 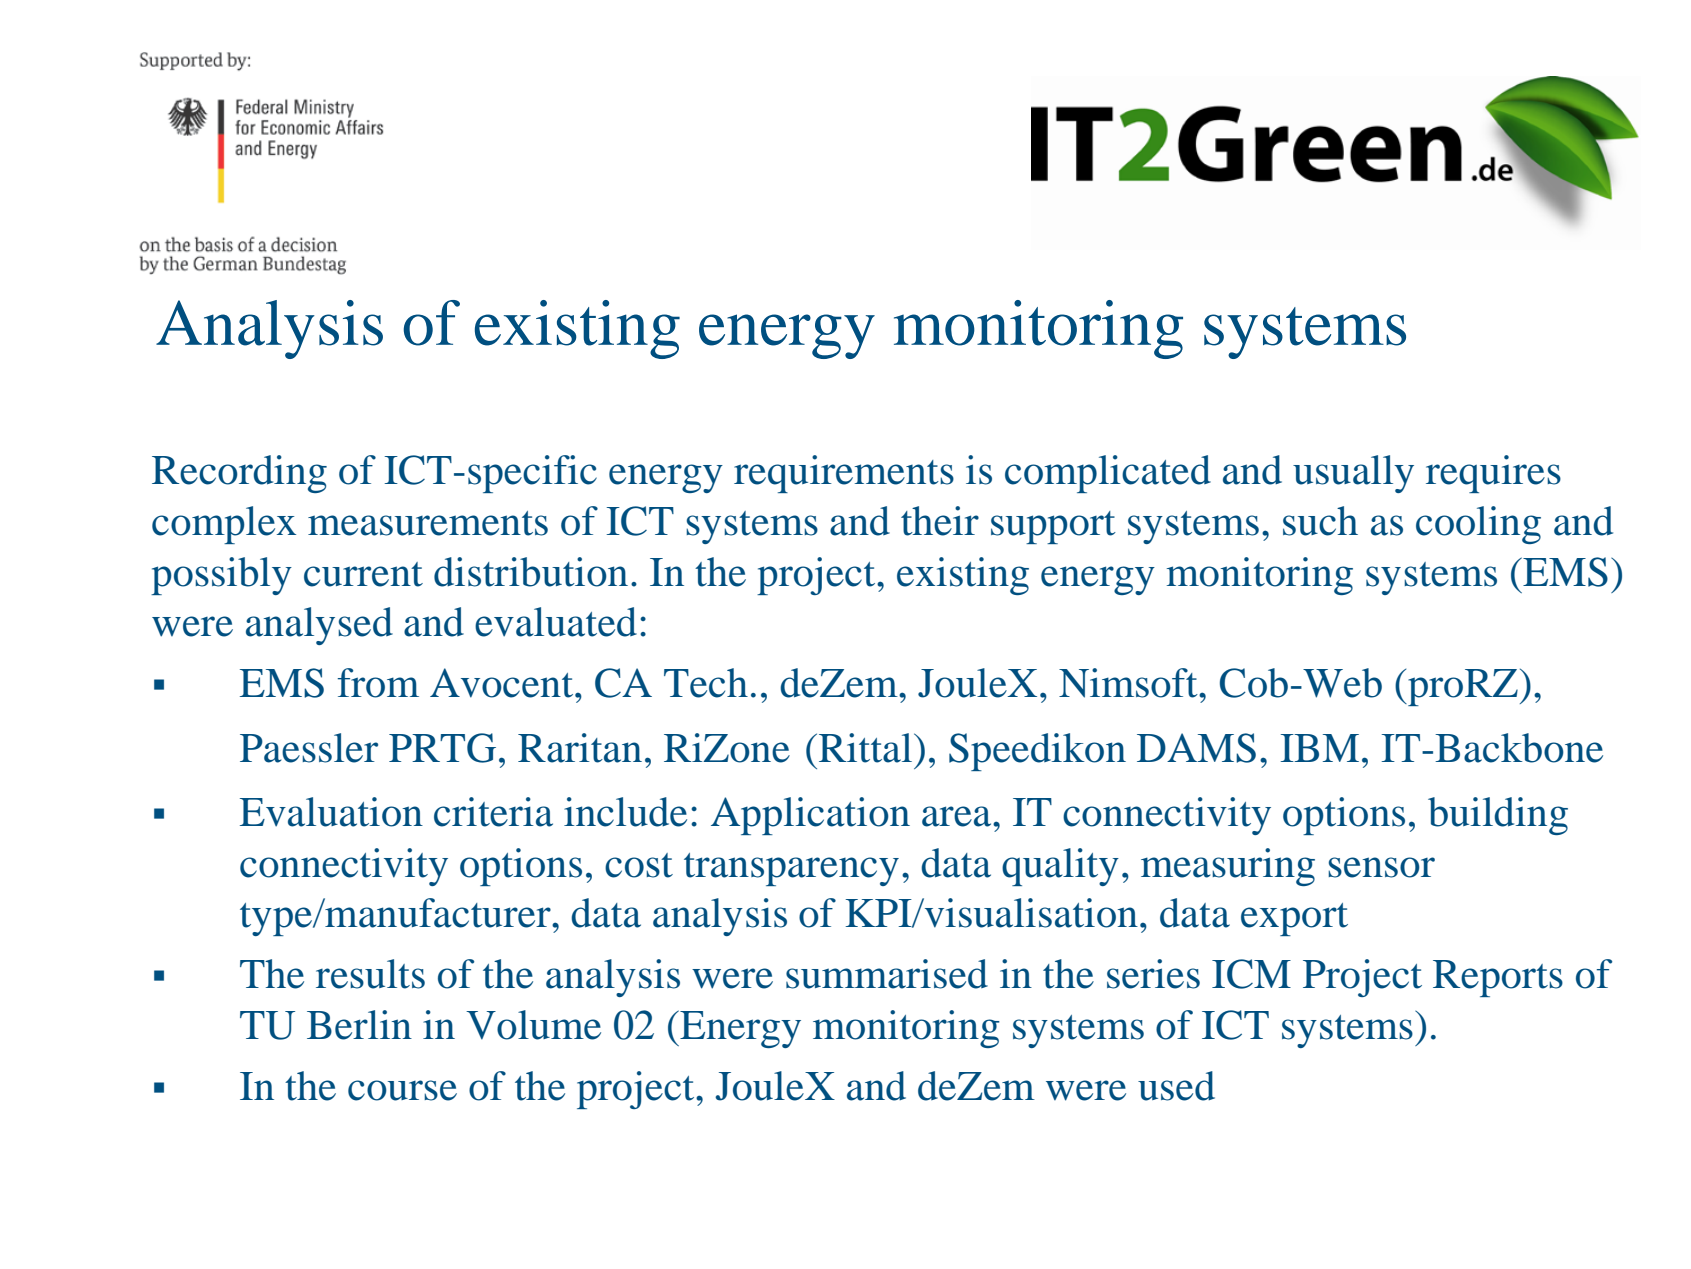 What do you see at coordinates (1353, 474) in the image?
I see `usually` at bounding box center [1353, 474].
